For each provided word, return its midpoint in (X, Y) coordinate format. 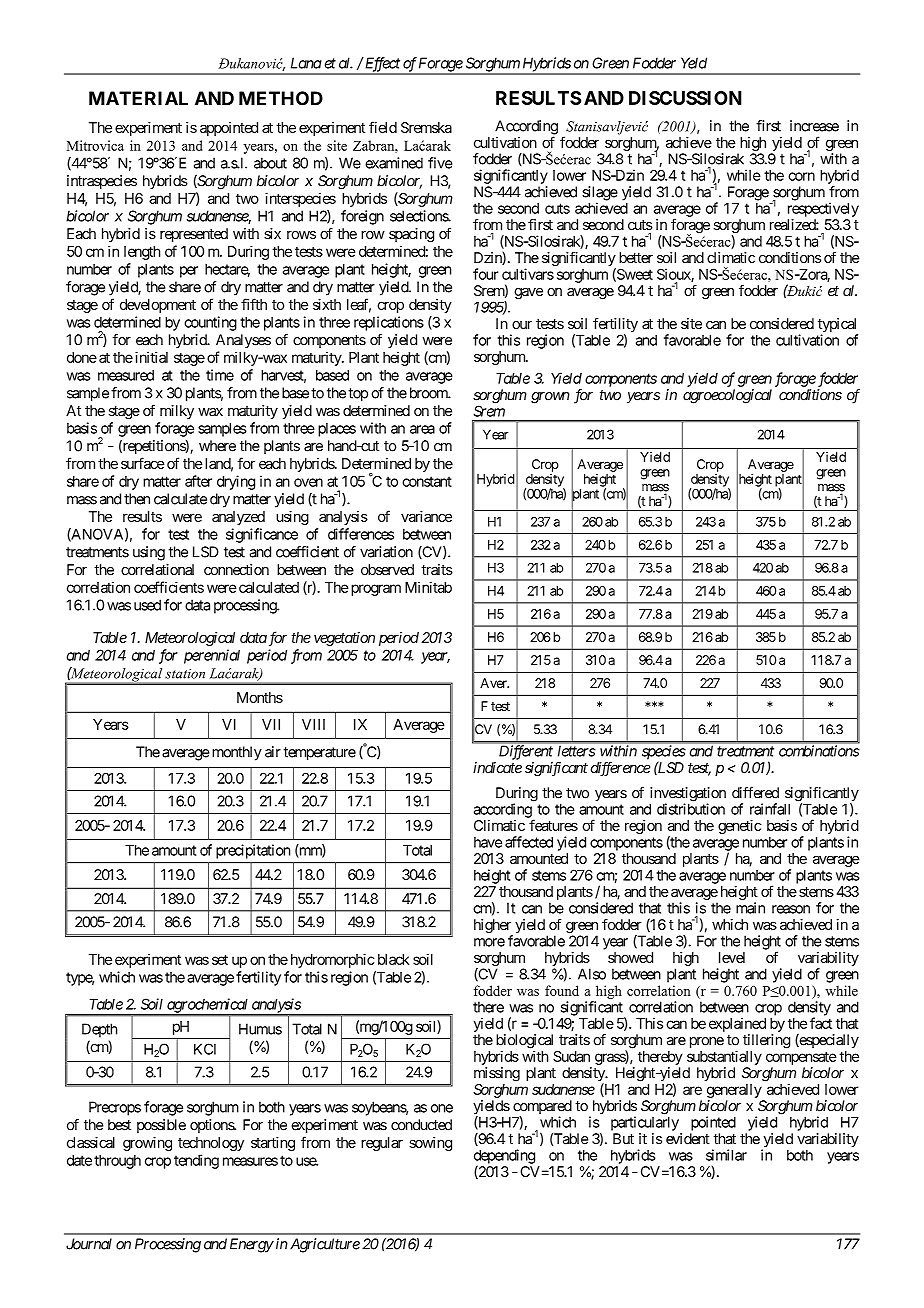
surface (143, 463)
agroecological (727, 396)
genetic (739, 827)
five (440, 163)
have (488, 842)
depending (504, 1157)
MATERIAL (138, 98)
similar (726, 1155)
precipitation (253, 851)
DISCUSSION (685, 98)
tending (196, 1161)
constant (427, 481)
